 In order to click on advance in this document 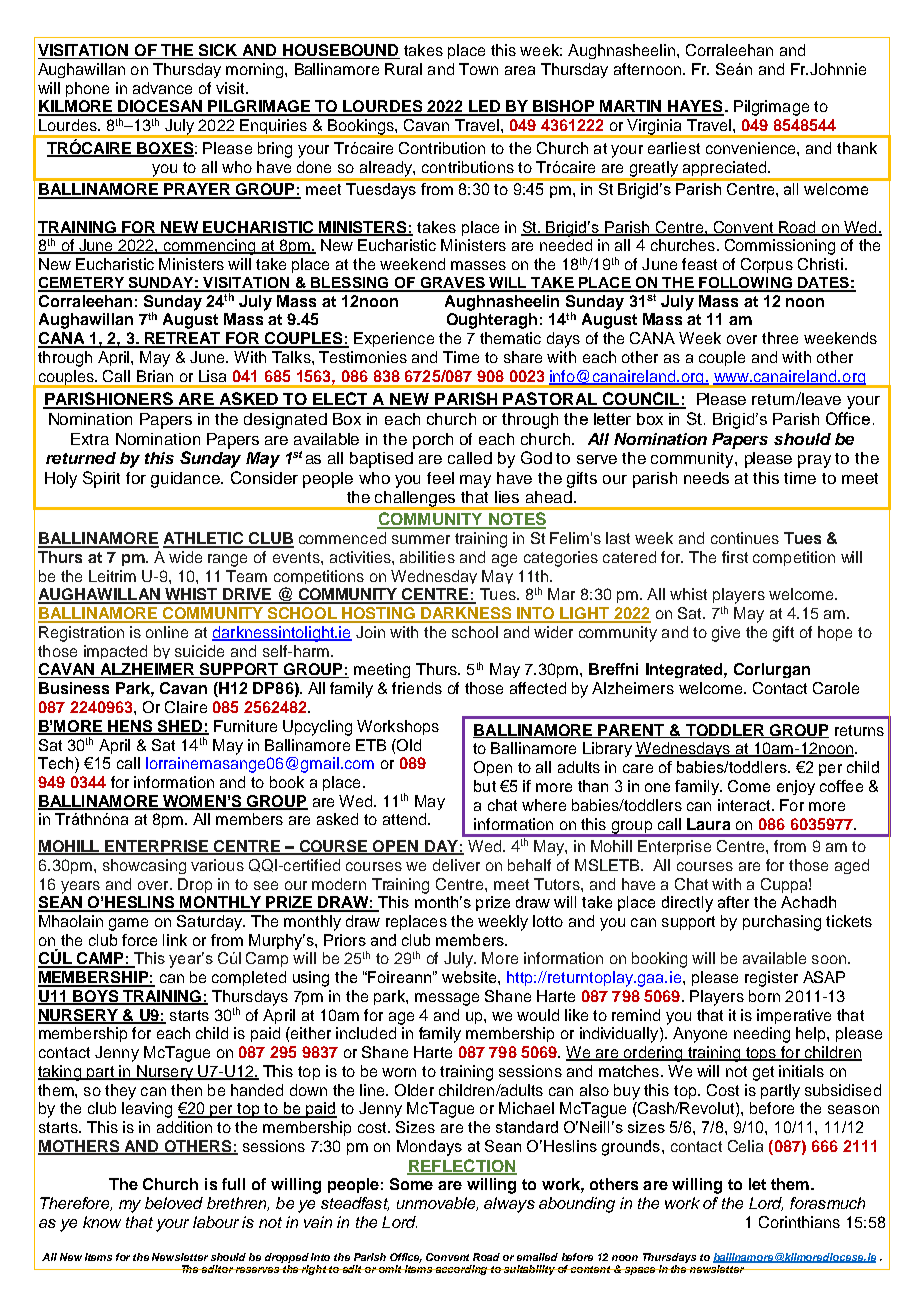, I will do `click(162, 88)`.
